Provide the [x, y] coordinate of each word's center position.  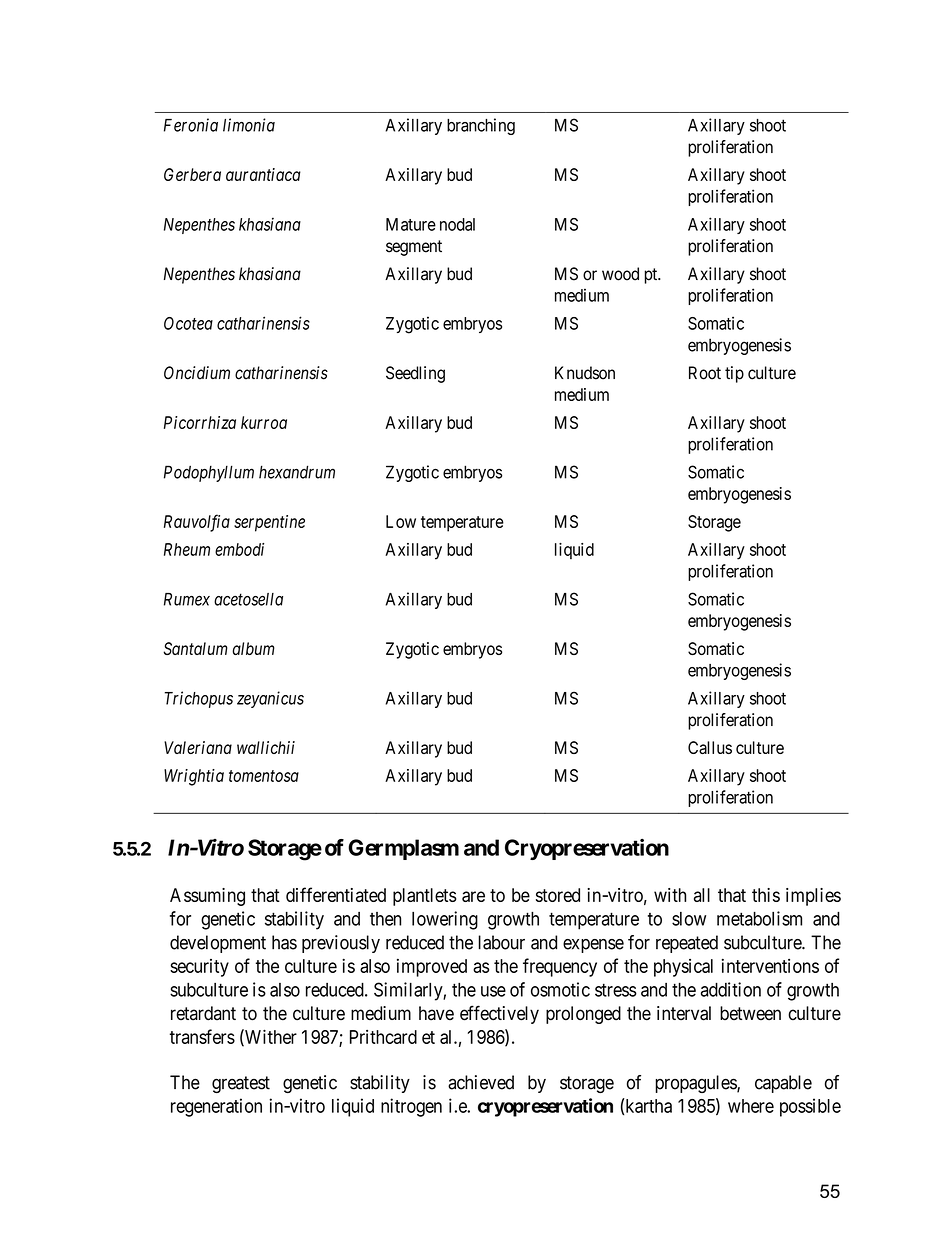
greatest [241, 1084]
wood [620, 274]
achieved [481, 1082]
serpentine [269, 523]
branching [481, 126]
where [751, 1106]
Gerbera [192, 174]
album [253, 648]
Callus [710, 747]
